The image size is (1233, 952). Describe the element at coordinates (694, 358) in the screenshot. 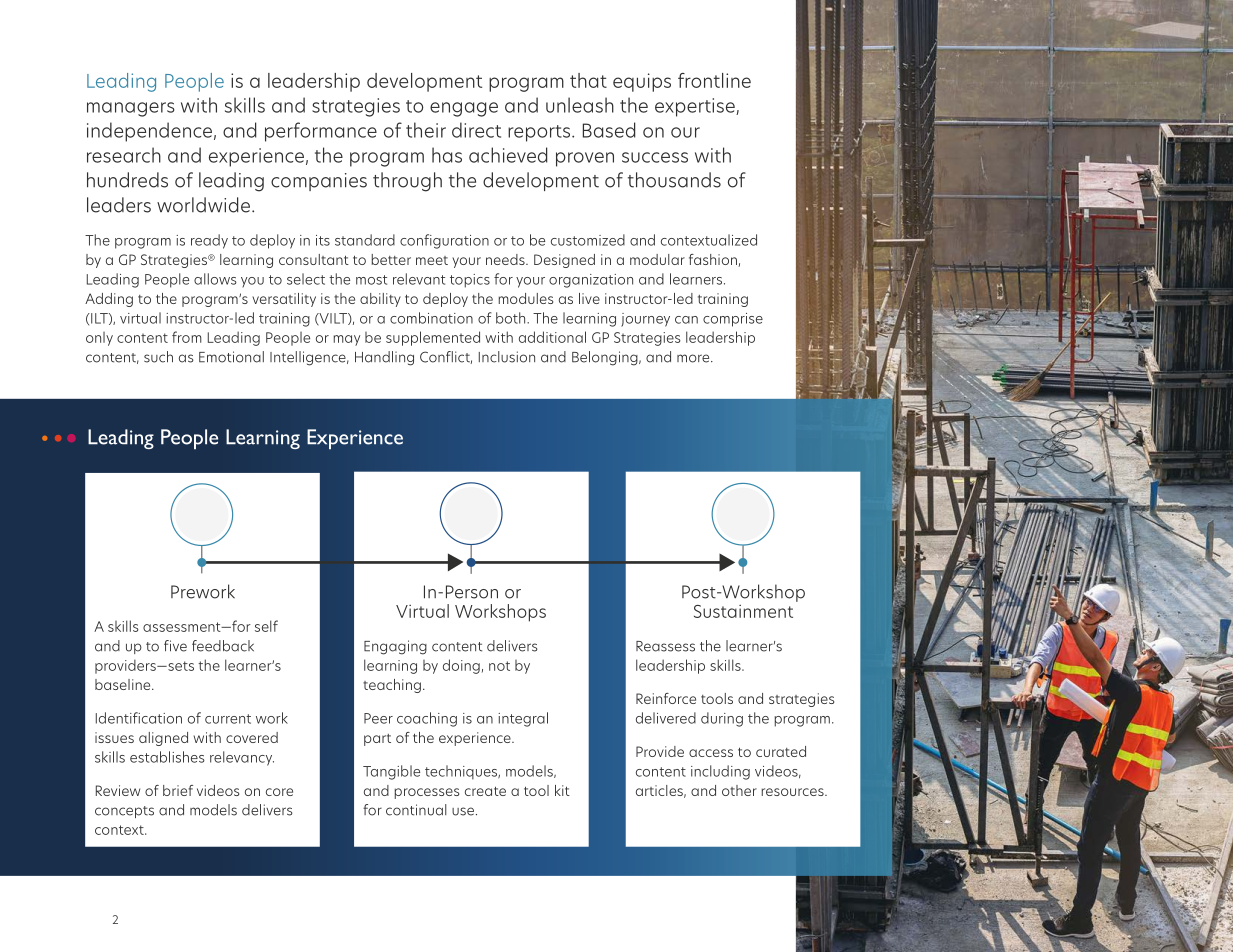

I see `more` at that location.
